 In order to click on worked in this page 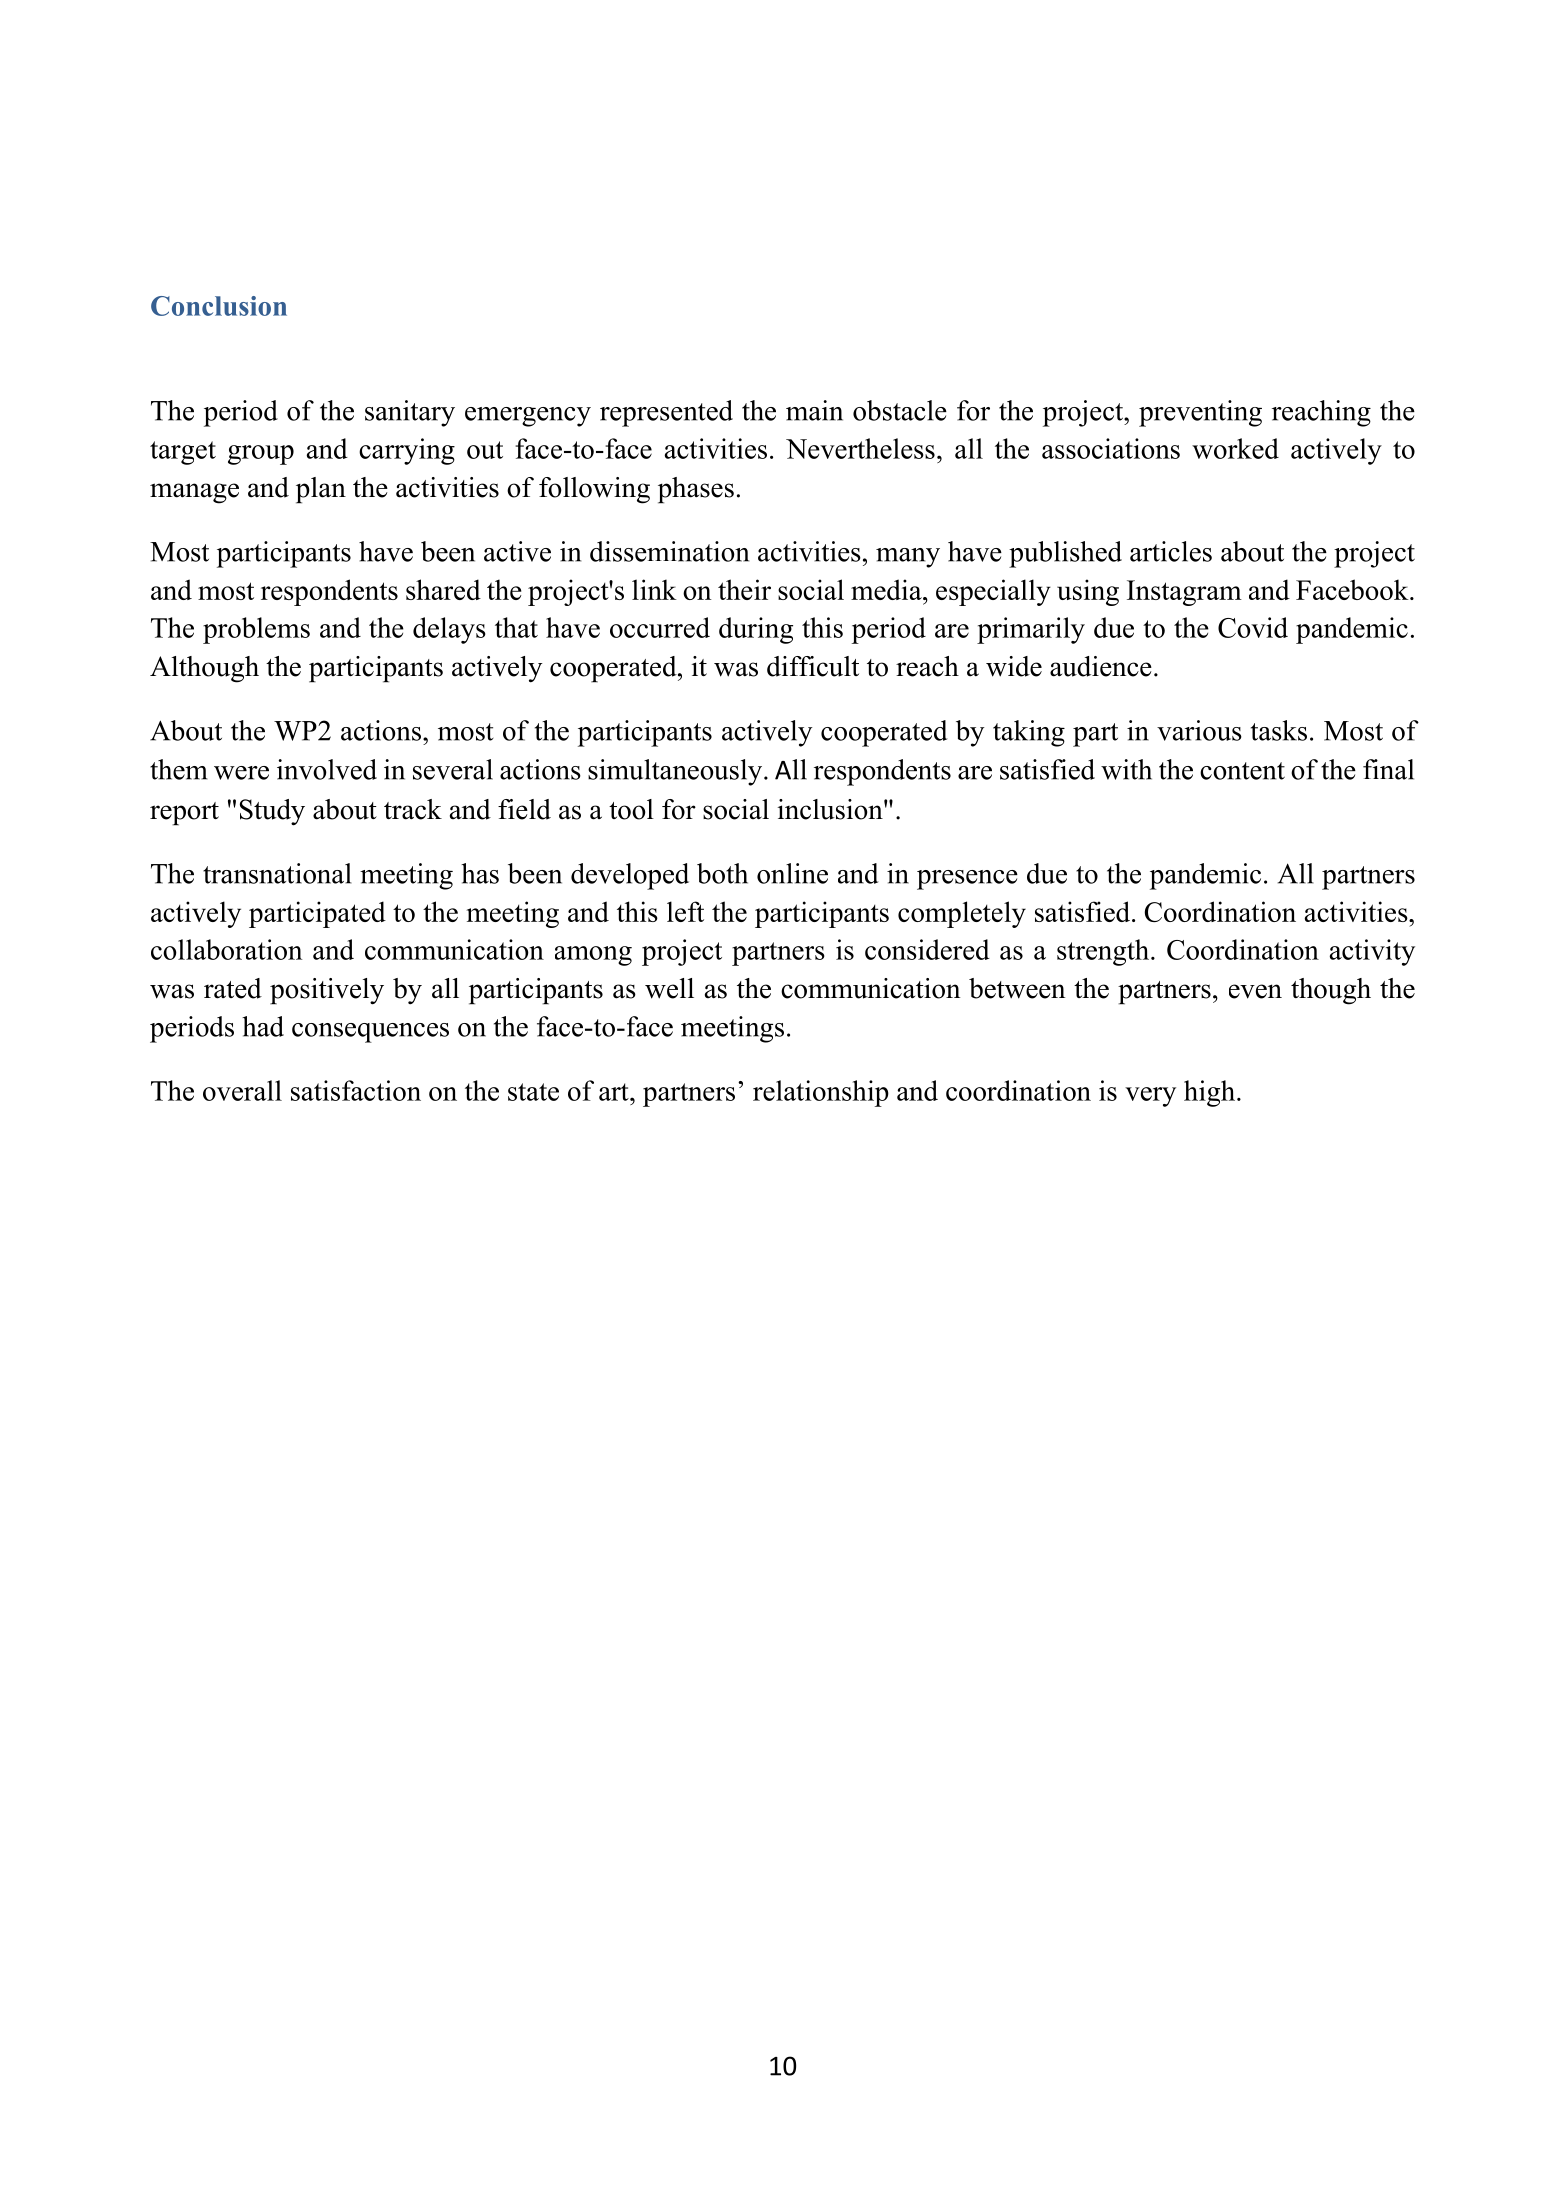, I will do `click(1235, 448)`.
